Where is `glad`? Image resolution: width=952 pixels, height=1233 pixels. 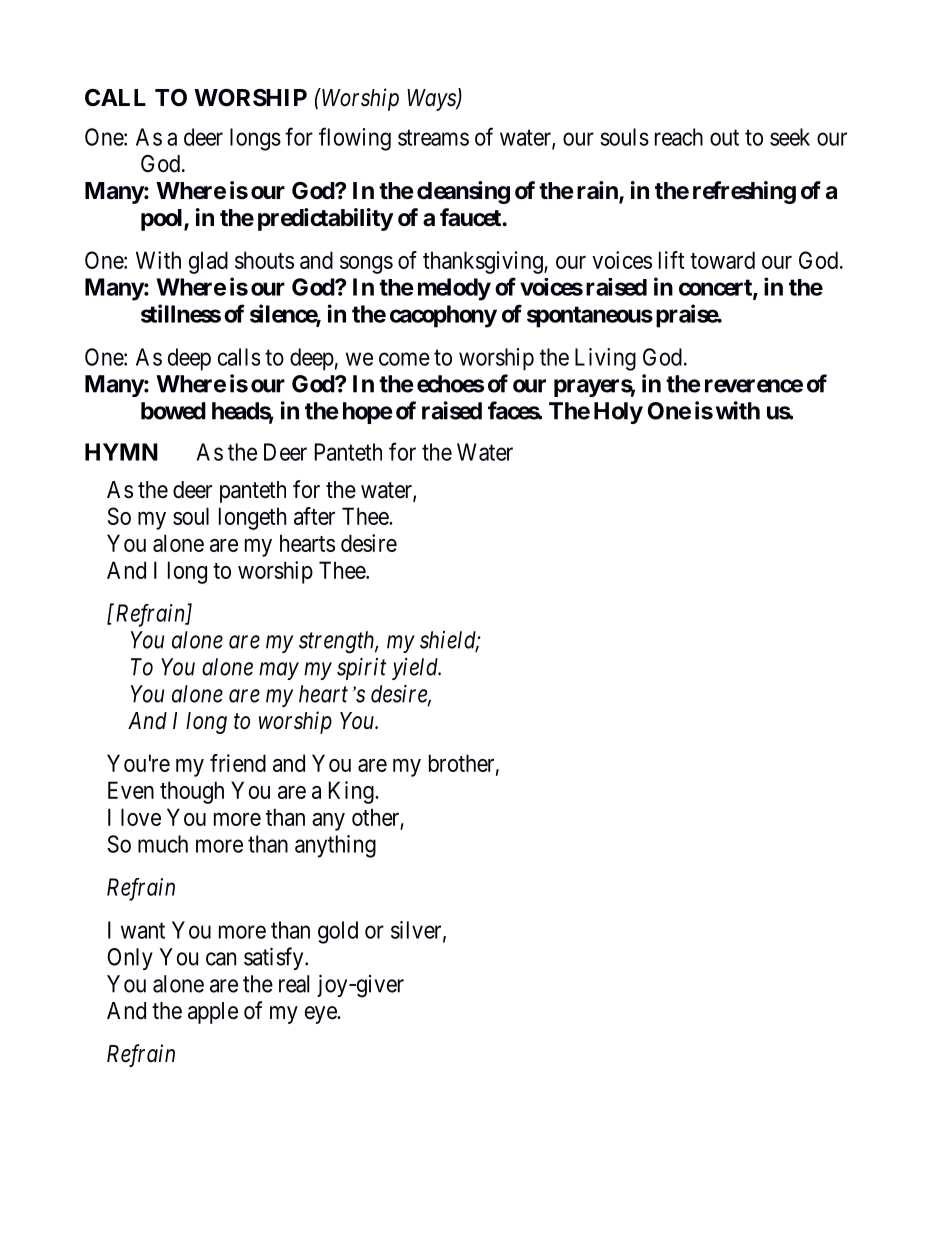 glad is located at coordinates (208, 262).
